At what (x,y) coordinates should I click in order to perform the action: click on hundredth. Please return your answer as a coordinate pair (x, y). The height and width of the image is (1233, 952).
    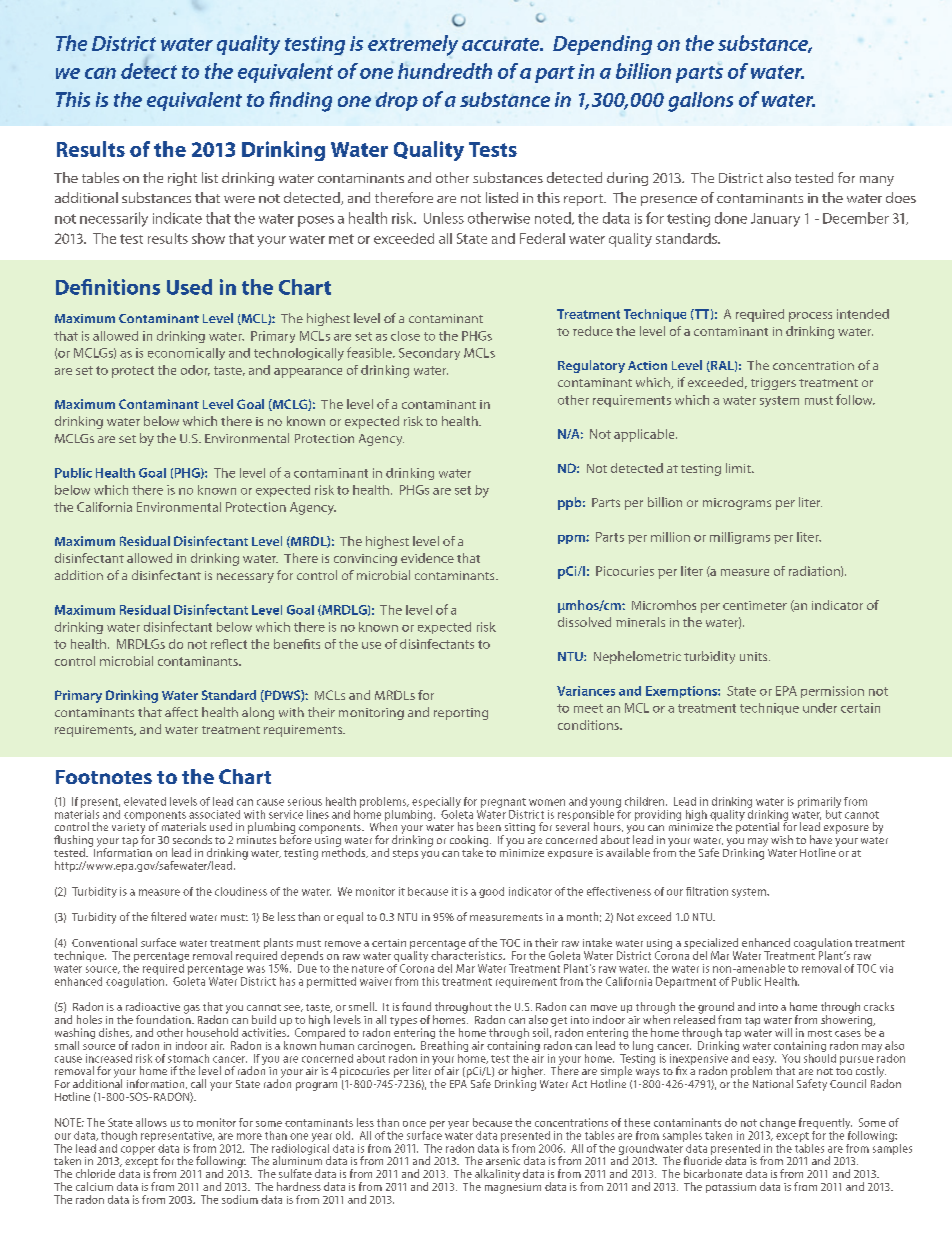
    Looking at the image, I should click on (445, 71).
